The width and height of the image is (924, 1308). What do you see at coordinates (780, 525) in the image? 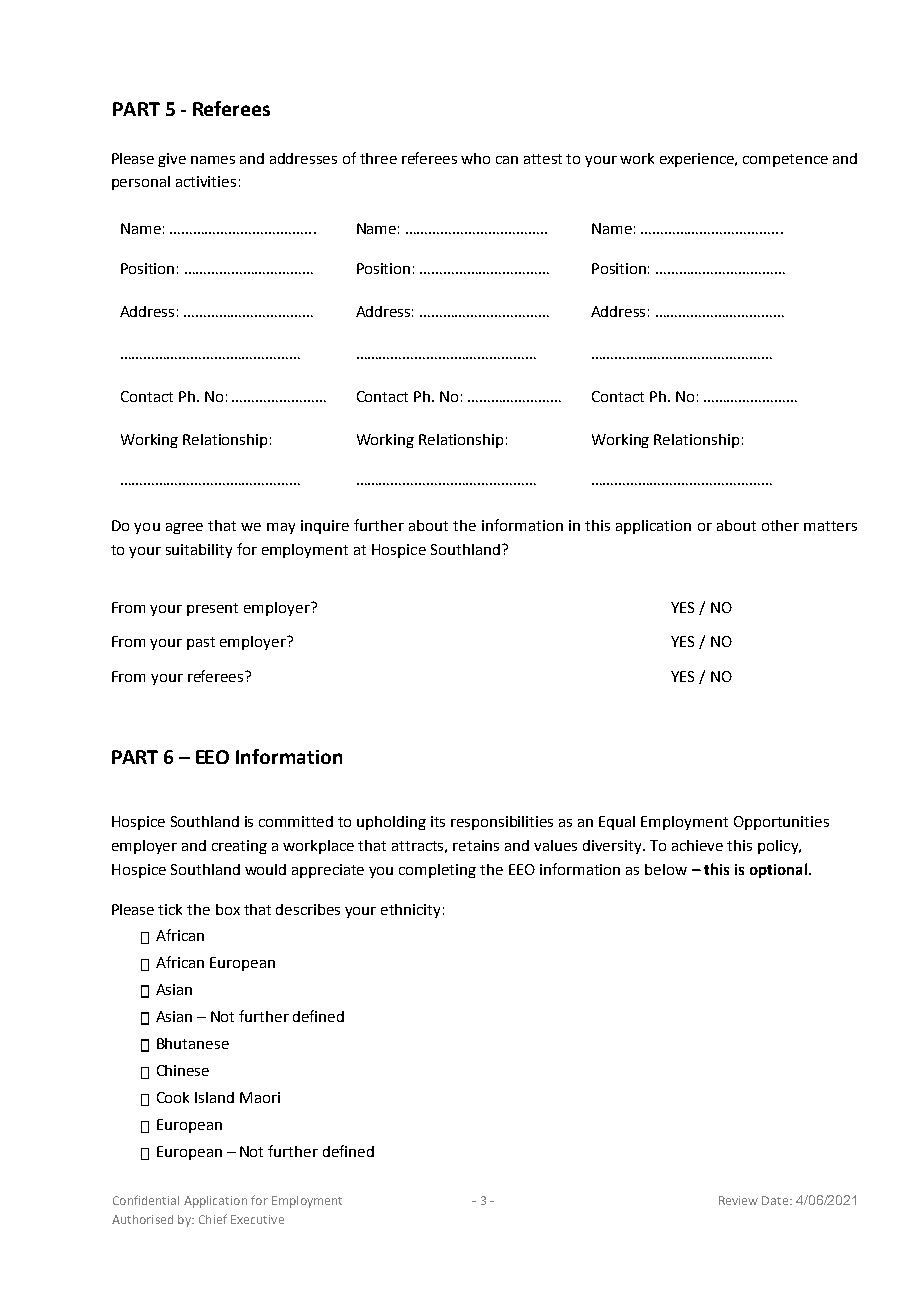
I see `other` at bounding box center [780, 525].
